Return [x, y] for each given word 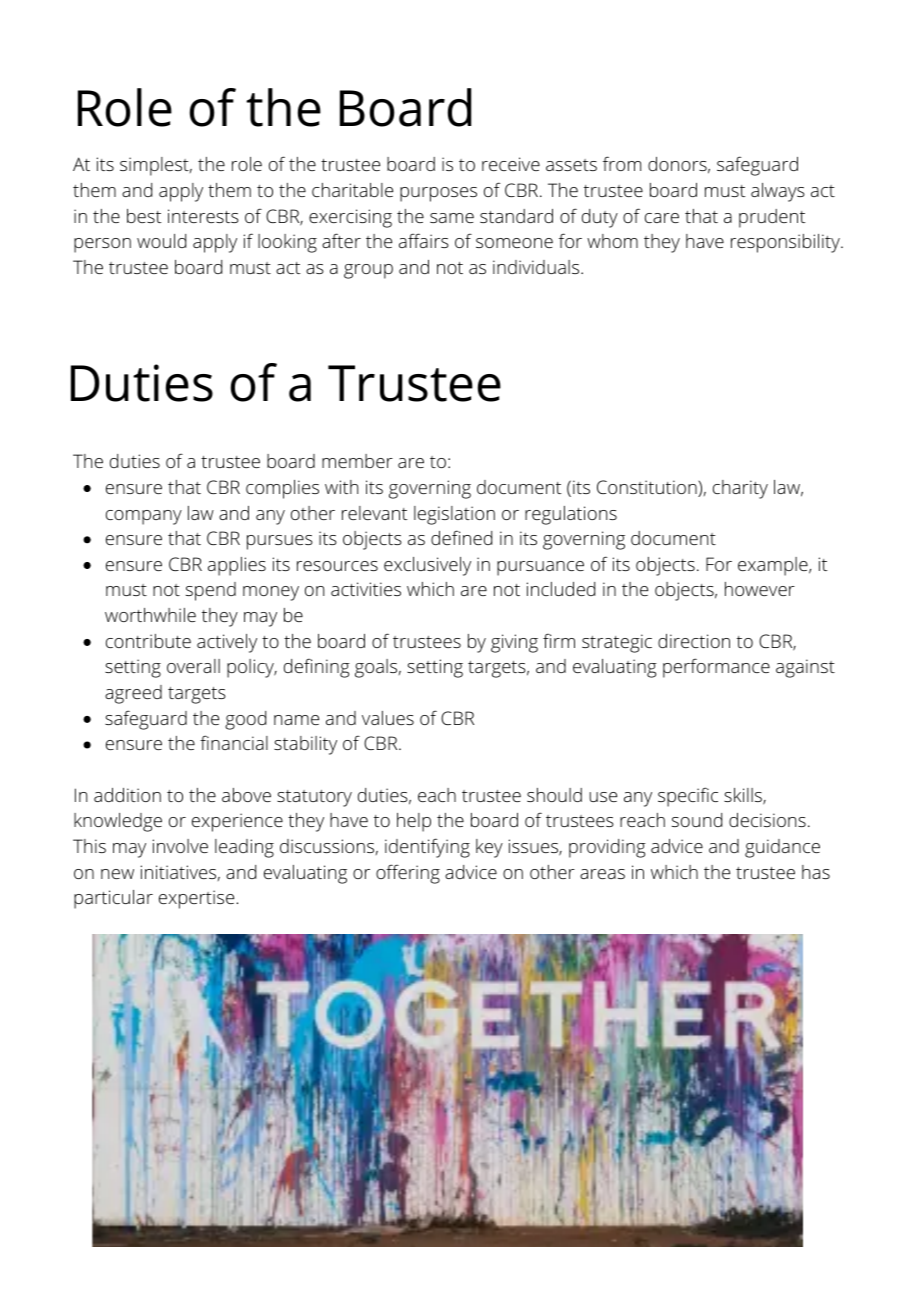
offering [408, 874]
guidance [782, 848]
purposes [438, 194]
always [778, 192]
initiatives [178, 872]
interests [203, 216]
